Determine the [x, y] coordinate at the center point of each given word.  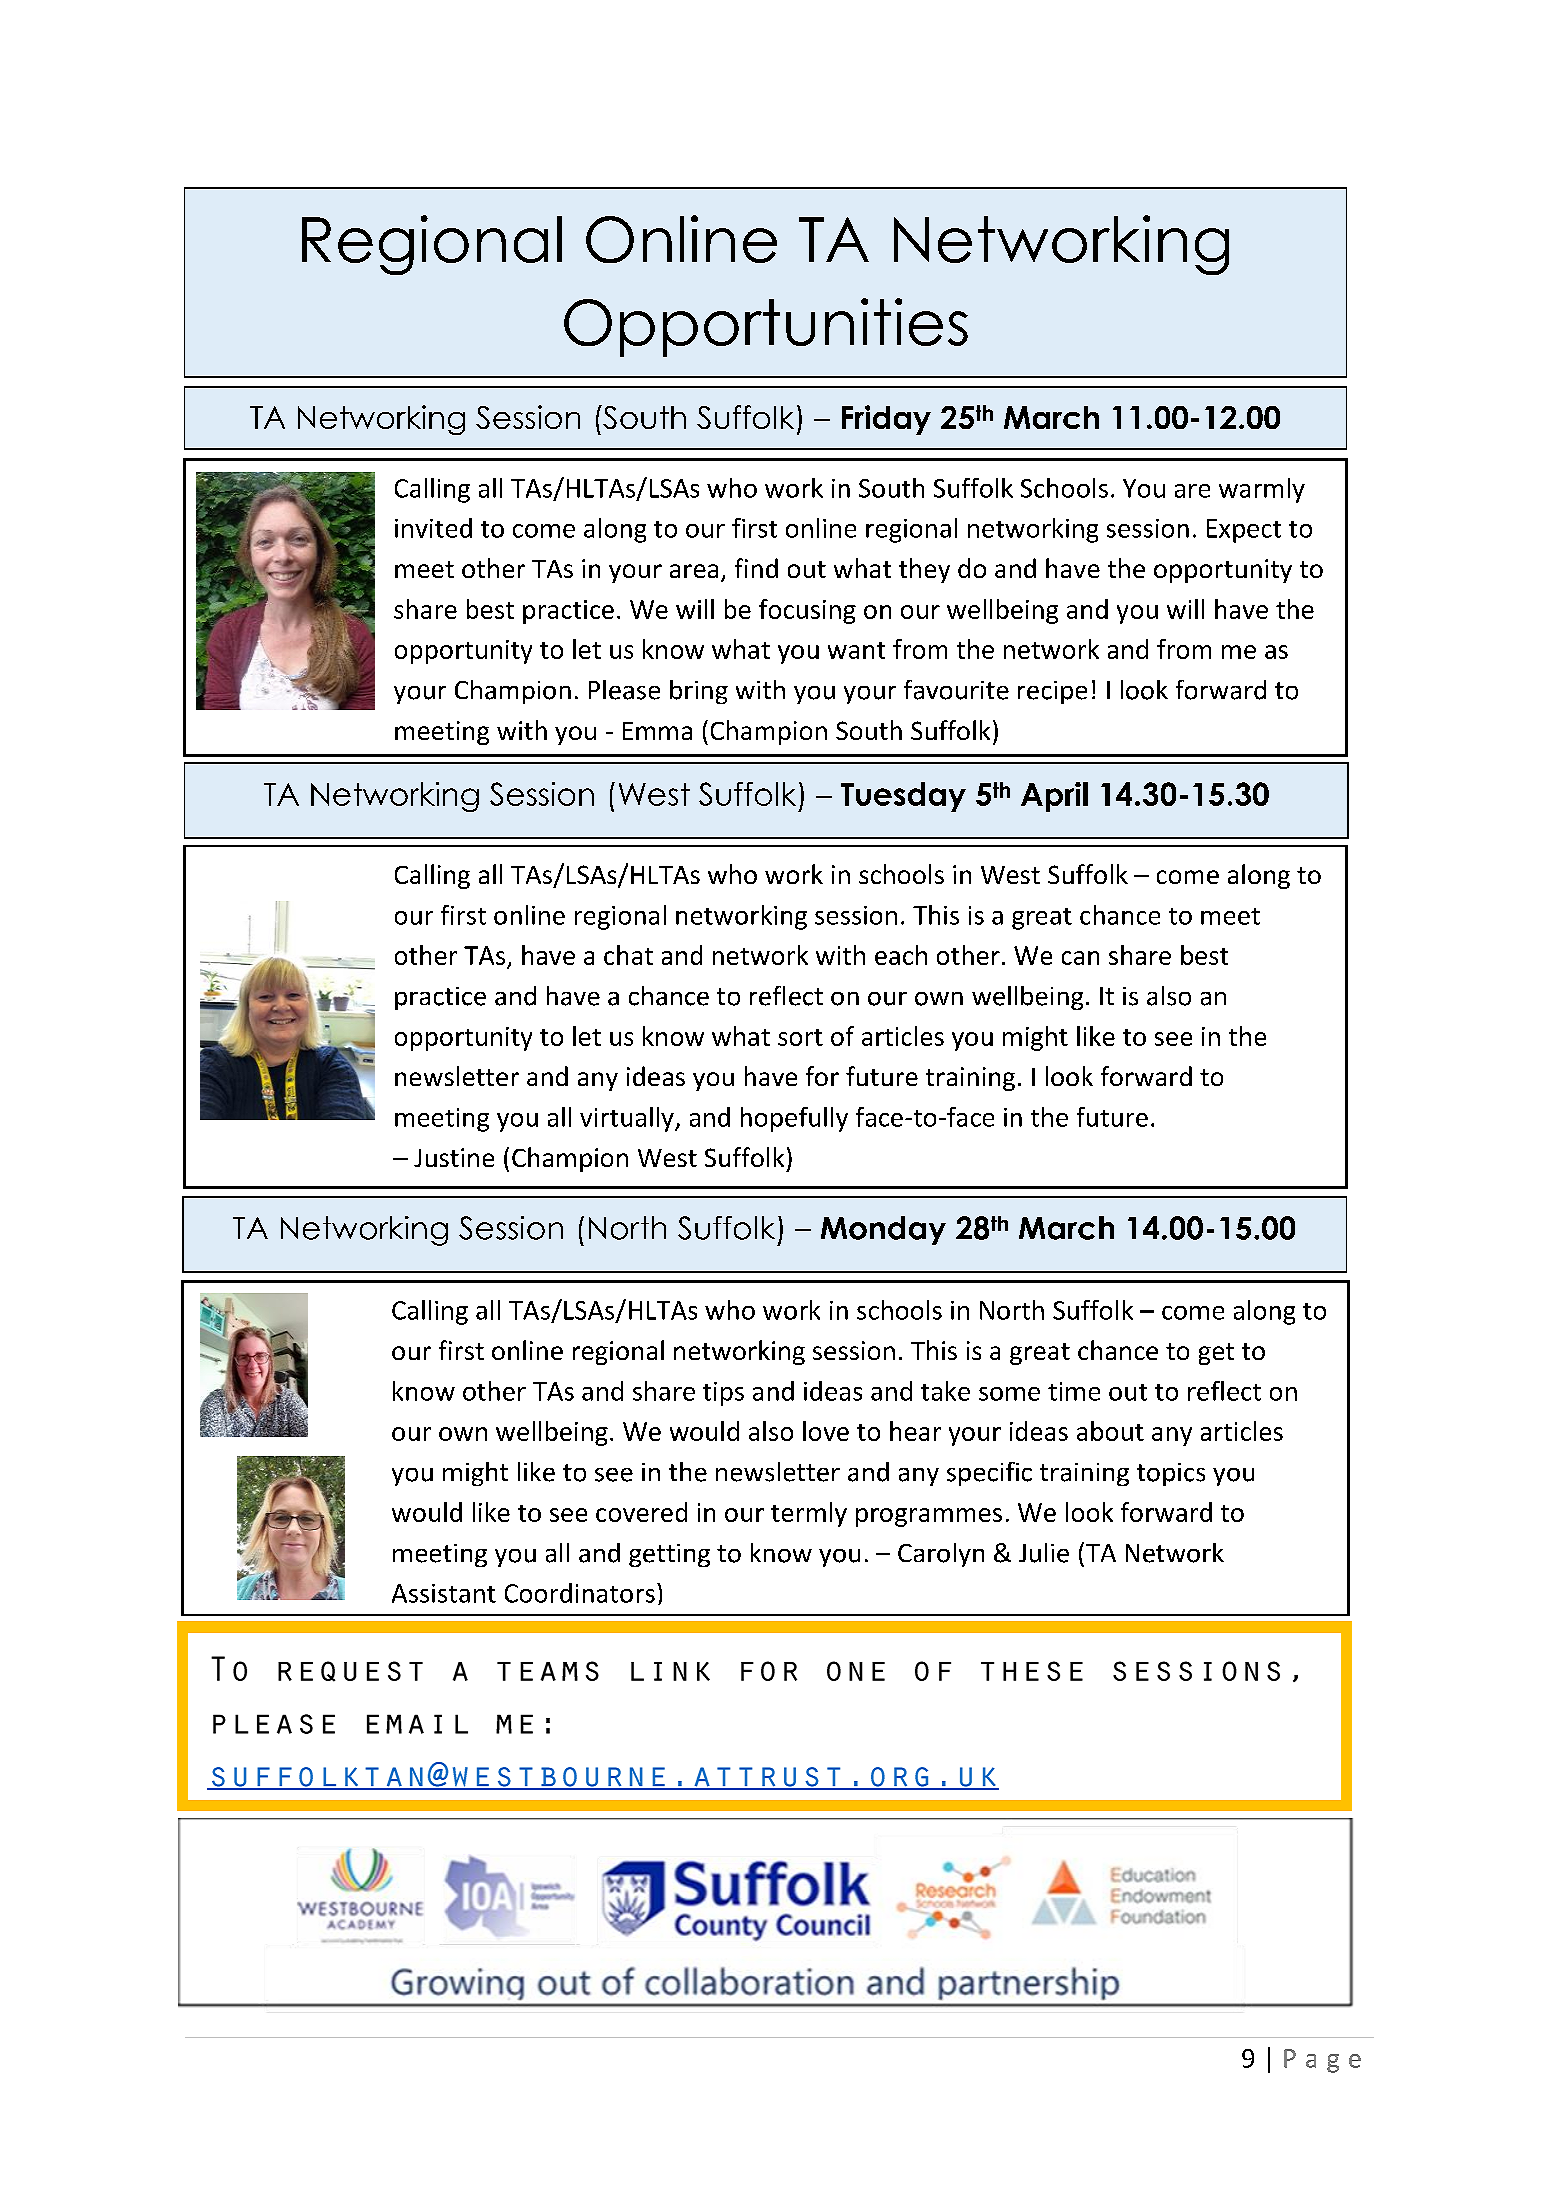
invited [433, 528]
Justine [454, 1157]
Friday [886, 420]
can [1080, 958]
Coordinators [580, 1593]
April [1054, 797]
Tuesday [903, 797]
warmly [1262, 490]
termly [809, 1514]
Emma [657, 731]
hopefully [794, 1119]
